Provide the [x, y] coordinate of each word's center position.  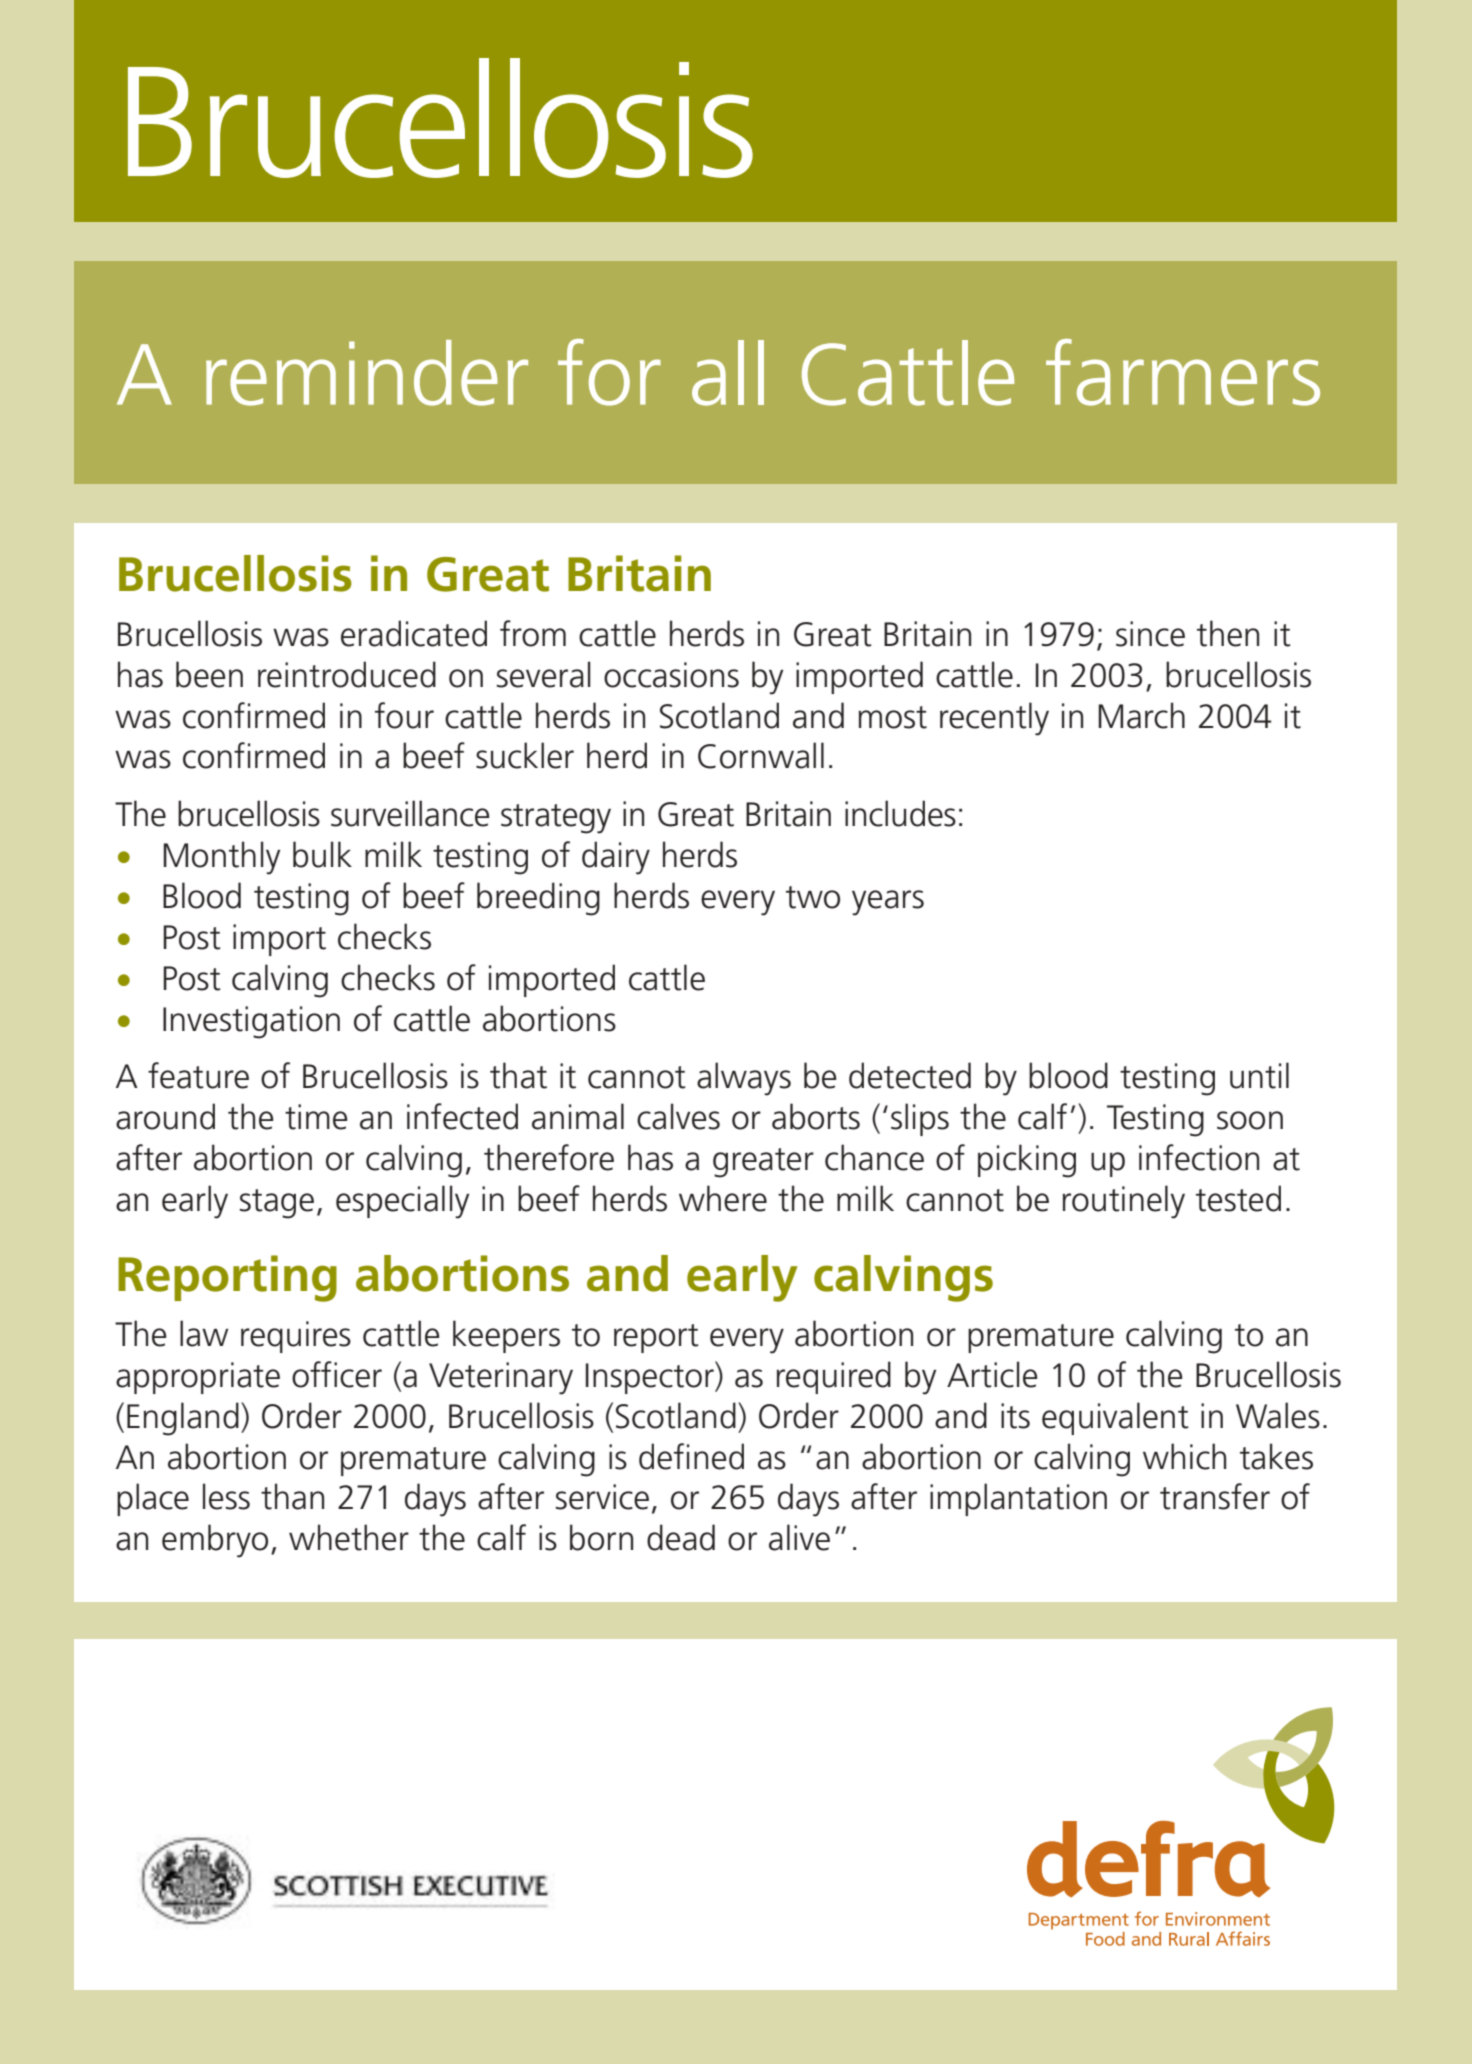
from [533, 633]
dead [681, 1537]
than [292, 1496]
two [813, 897]
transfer [1215, 1496]
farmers [1183, 372]
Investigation [251, 1022]
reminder [367, 373]
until [1259, 1075]
